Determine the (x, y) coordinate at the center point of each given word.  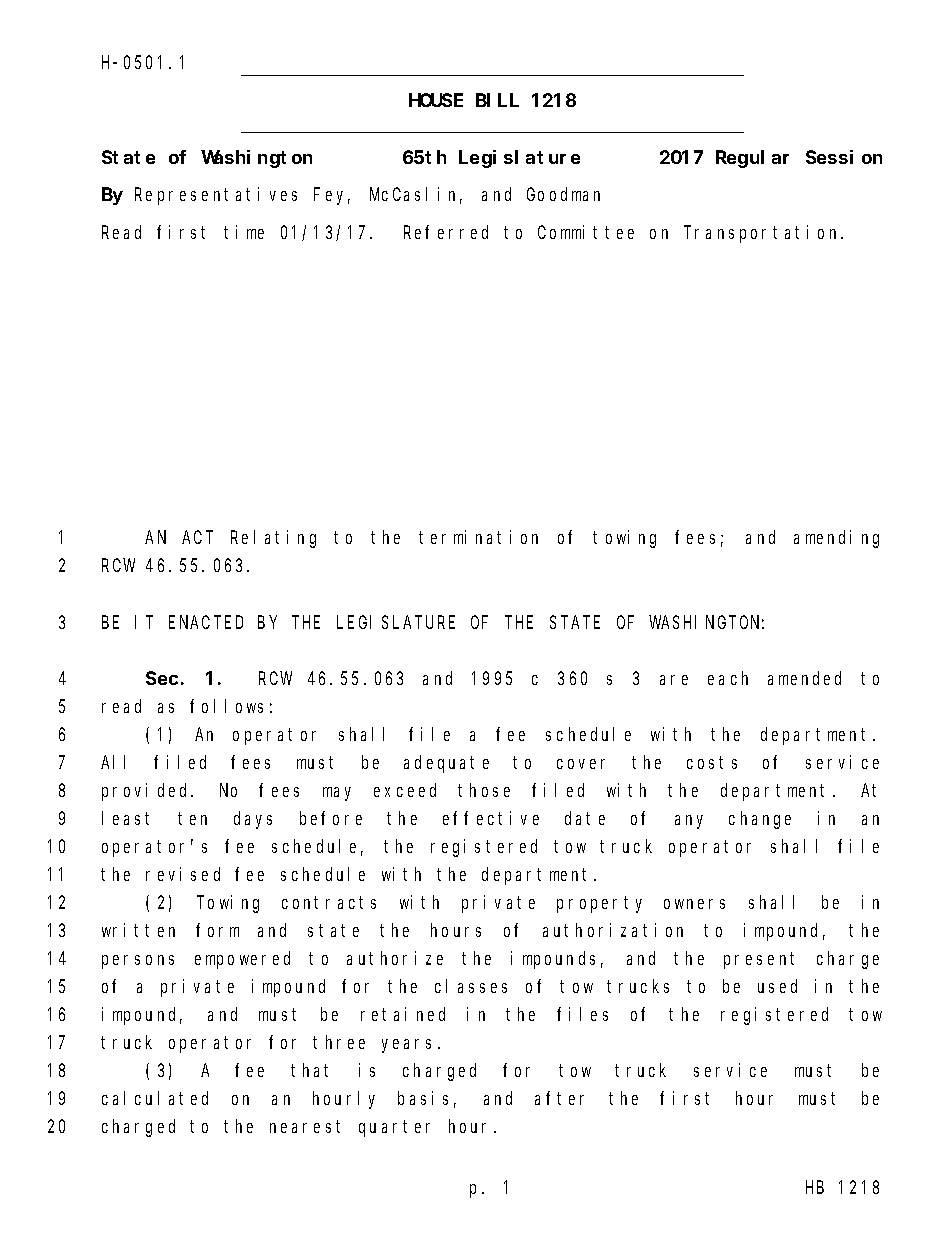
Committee (586, 232)
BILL (497, 101)
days (253, 820)
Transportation (763, 234)
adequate (446, 764)
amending (836, 539)
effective (491, 818)
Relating (273, 539)
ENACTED (206, 622)
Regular (752, 159)
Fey (332, 197)
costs (712, 762)
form (217, 930)
